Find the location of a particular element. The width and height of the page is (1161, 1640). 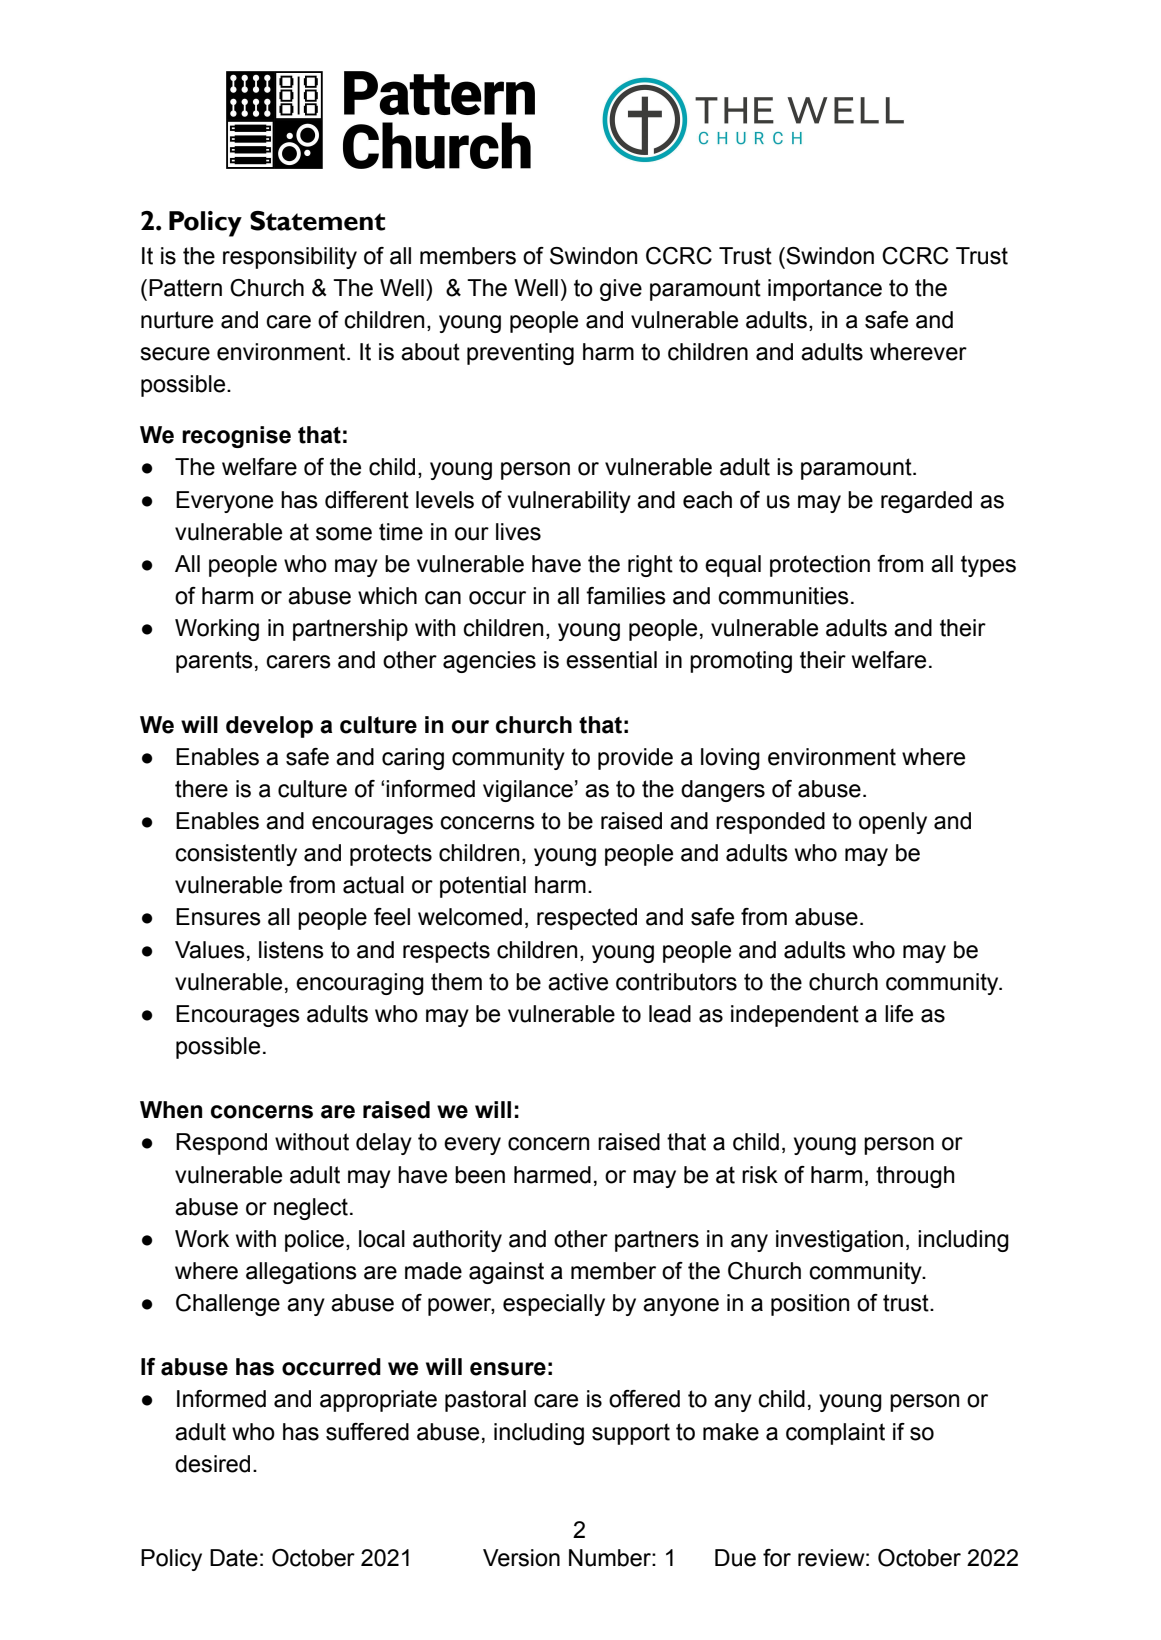

give is located at coordinates (621, 290).
